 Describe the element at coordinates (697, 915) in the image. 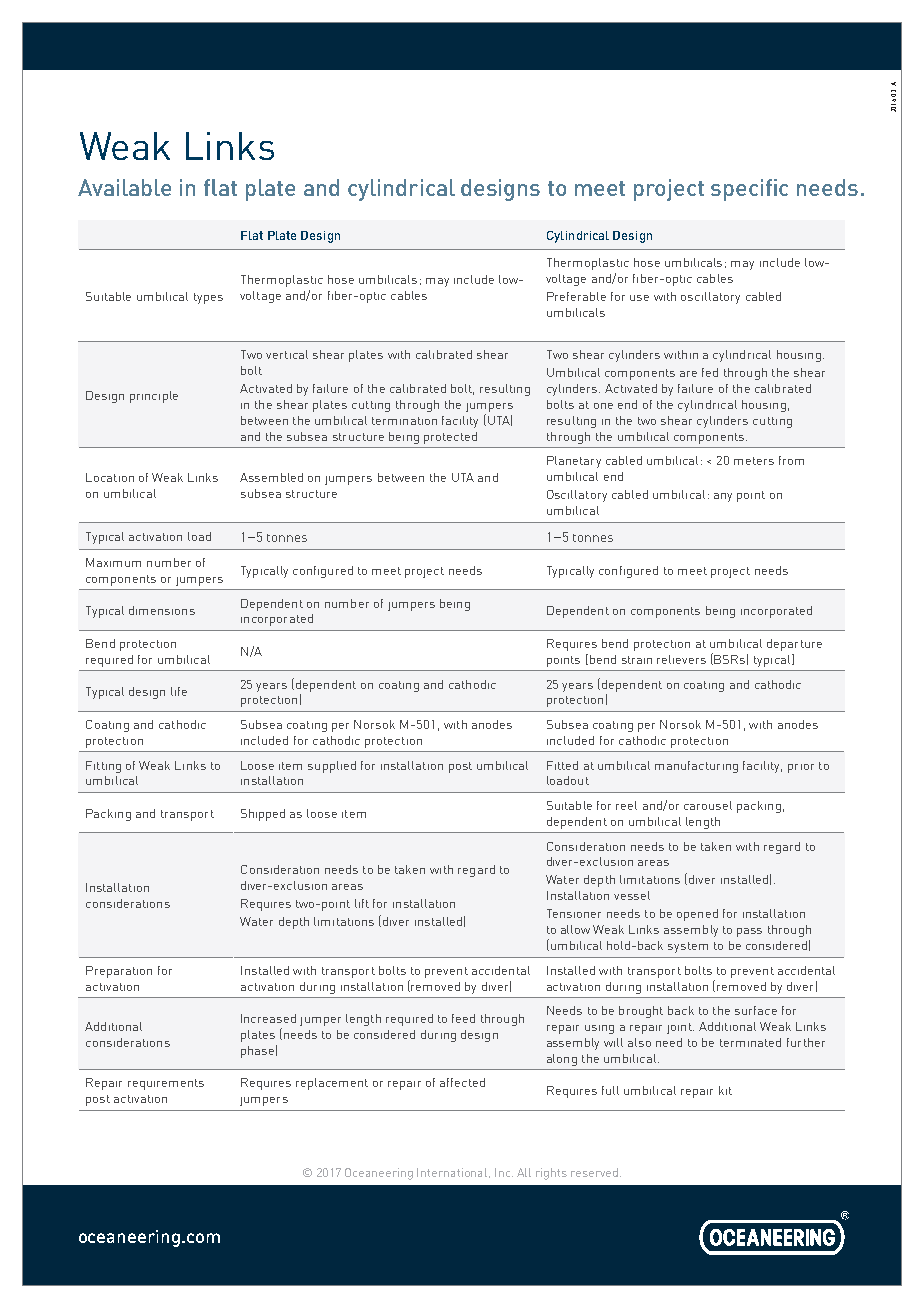

I see `opened` at that location.
